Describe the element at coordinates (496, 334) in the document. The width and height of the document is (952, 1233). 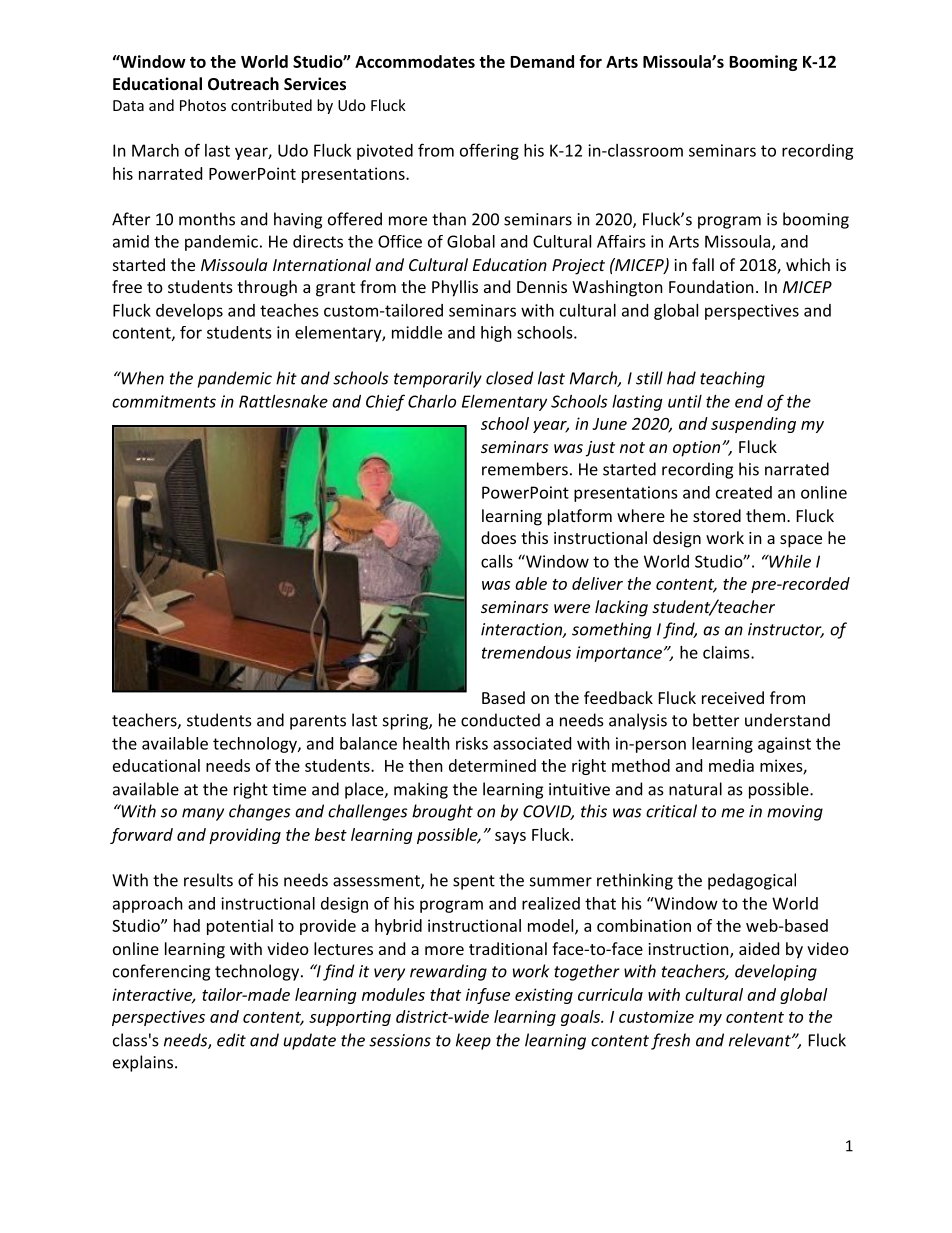
I see `high` at that location.
